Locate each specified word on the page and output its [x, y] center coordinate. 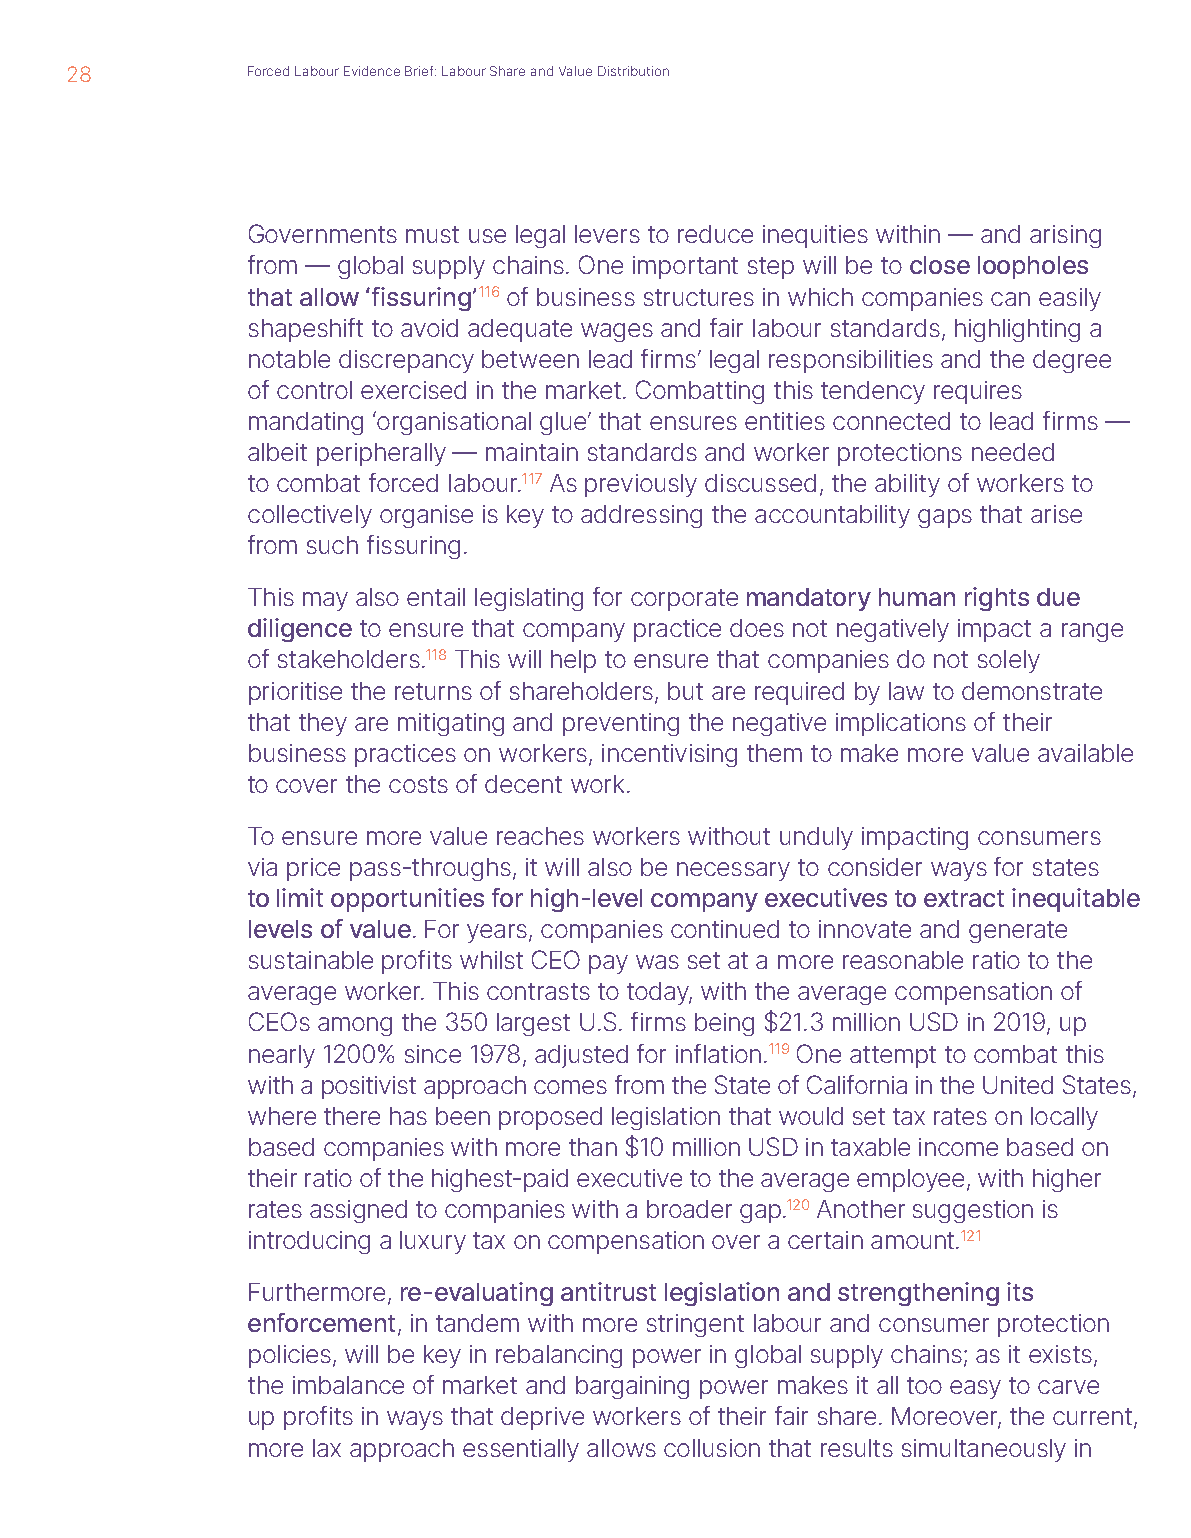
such [332, 545]
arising [1065, 236]
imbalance [348, 1385]
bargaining [632, 1387]
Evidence [372, 71]
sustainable [311, 960]
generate [1018, 932]
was [657, 962]
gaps [945, 518]
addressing [641, 516]
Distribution [633, 71]
